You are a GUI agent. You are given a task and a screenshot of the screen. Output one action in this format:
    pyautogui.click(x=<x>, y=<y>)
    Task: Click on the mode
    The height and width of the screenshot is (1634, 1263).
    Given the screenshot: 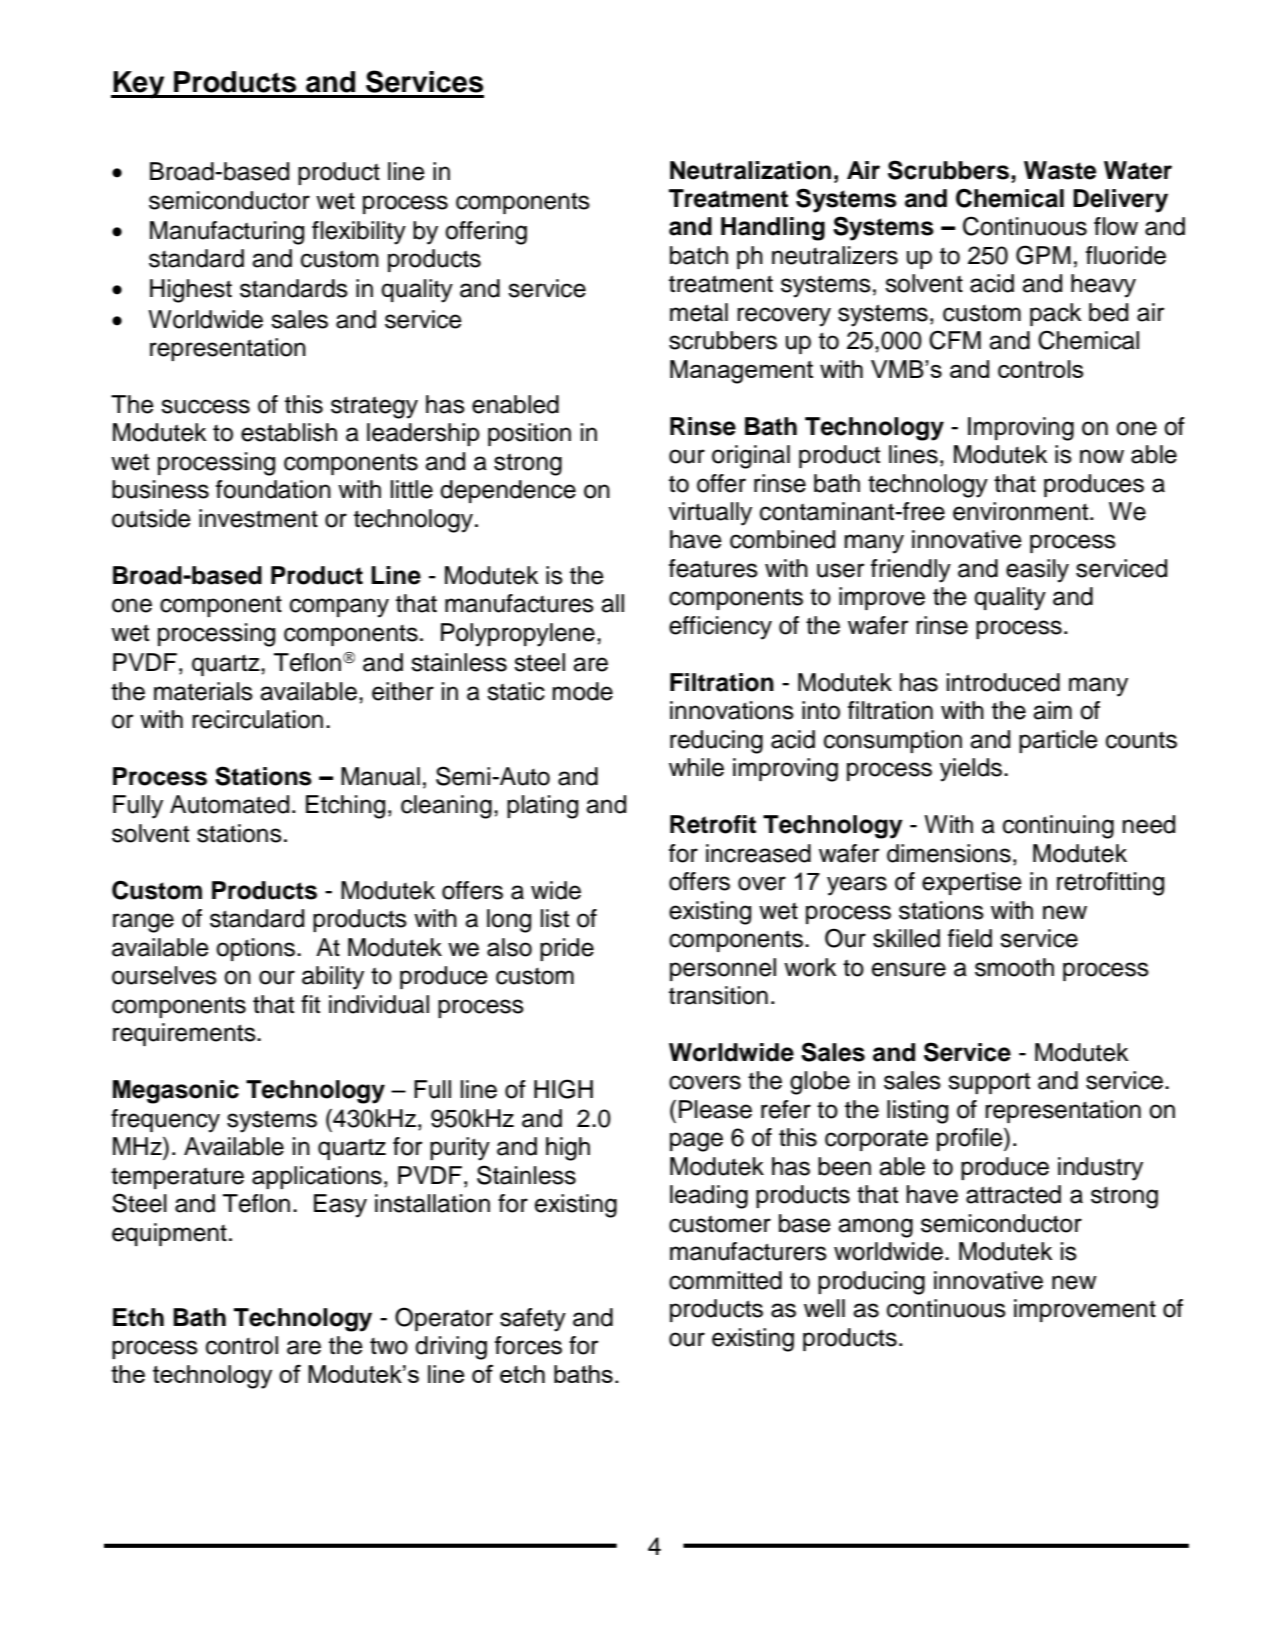 What is the action you would take?
    pyautogui.click(x=583, y=691)
